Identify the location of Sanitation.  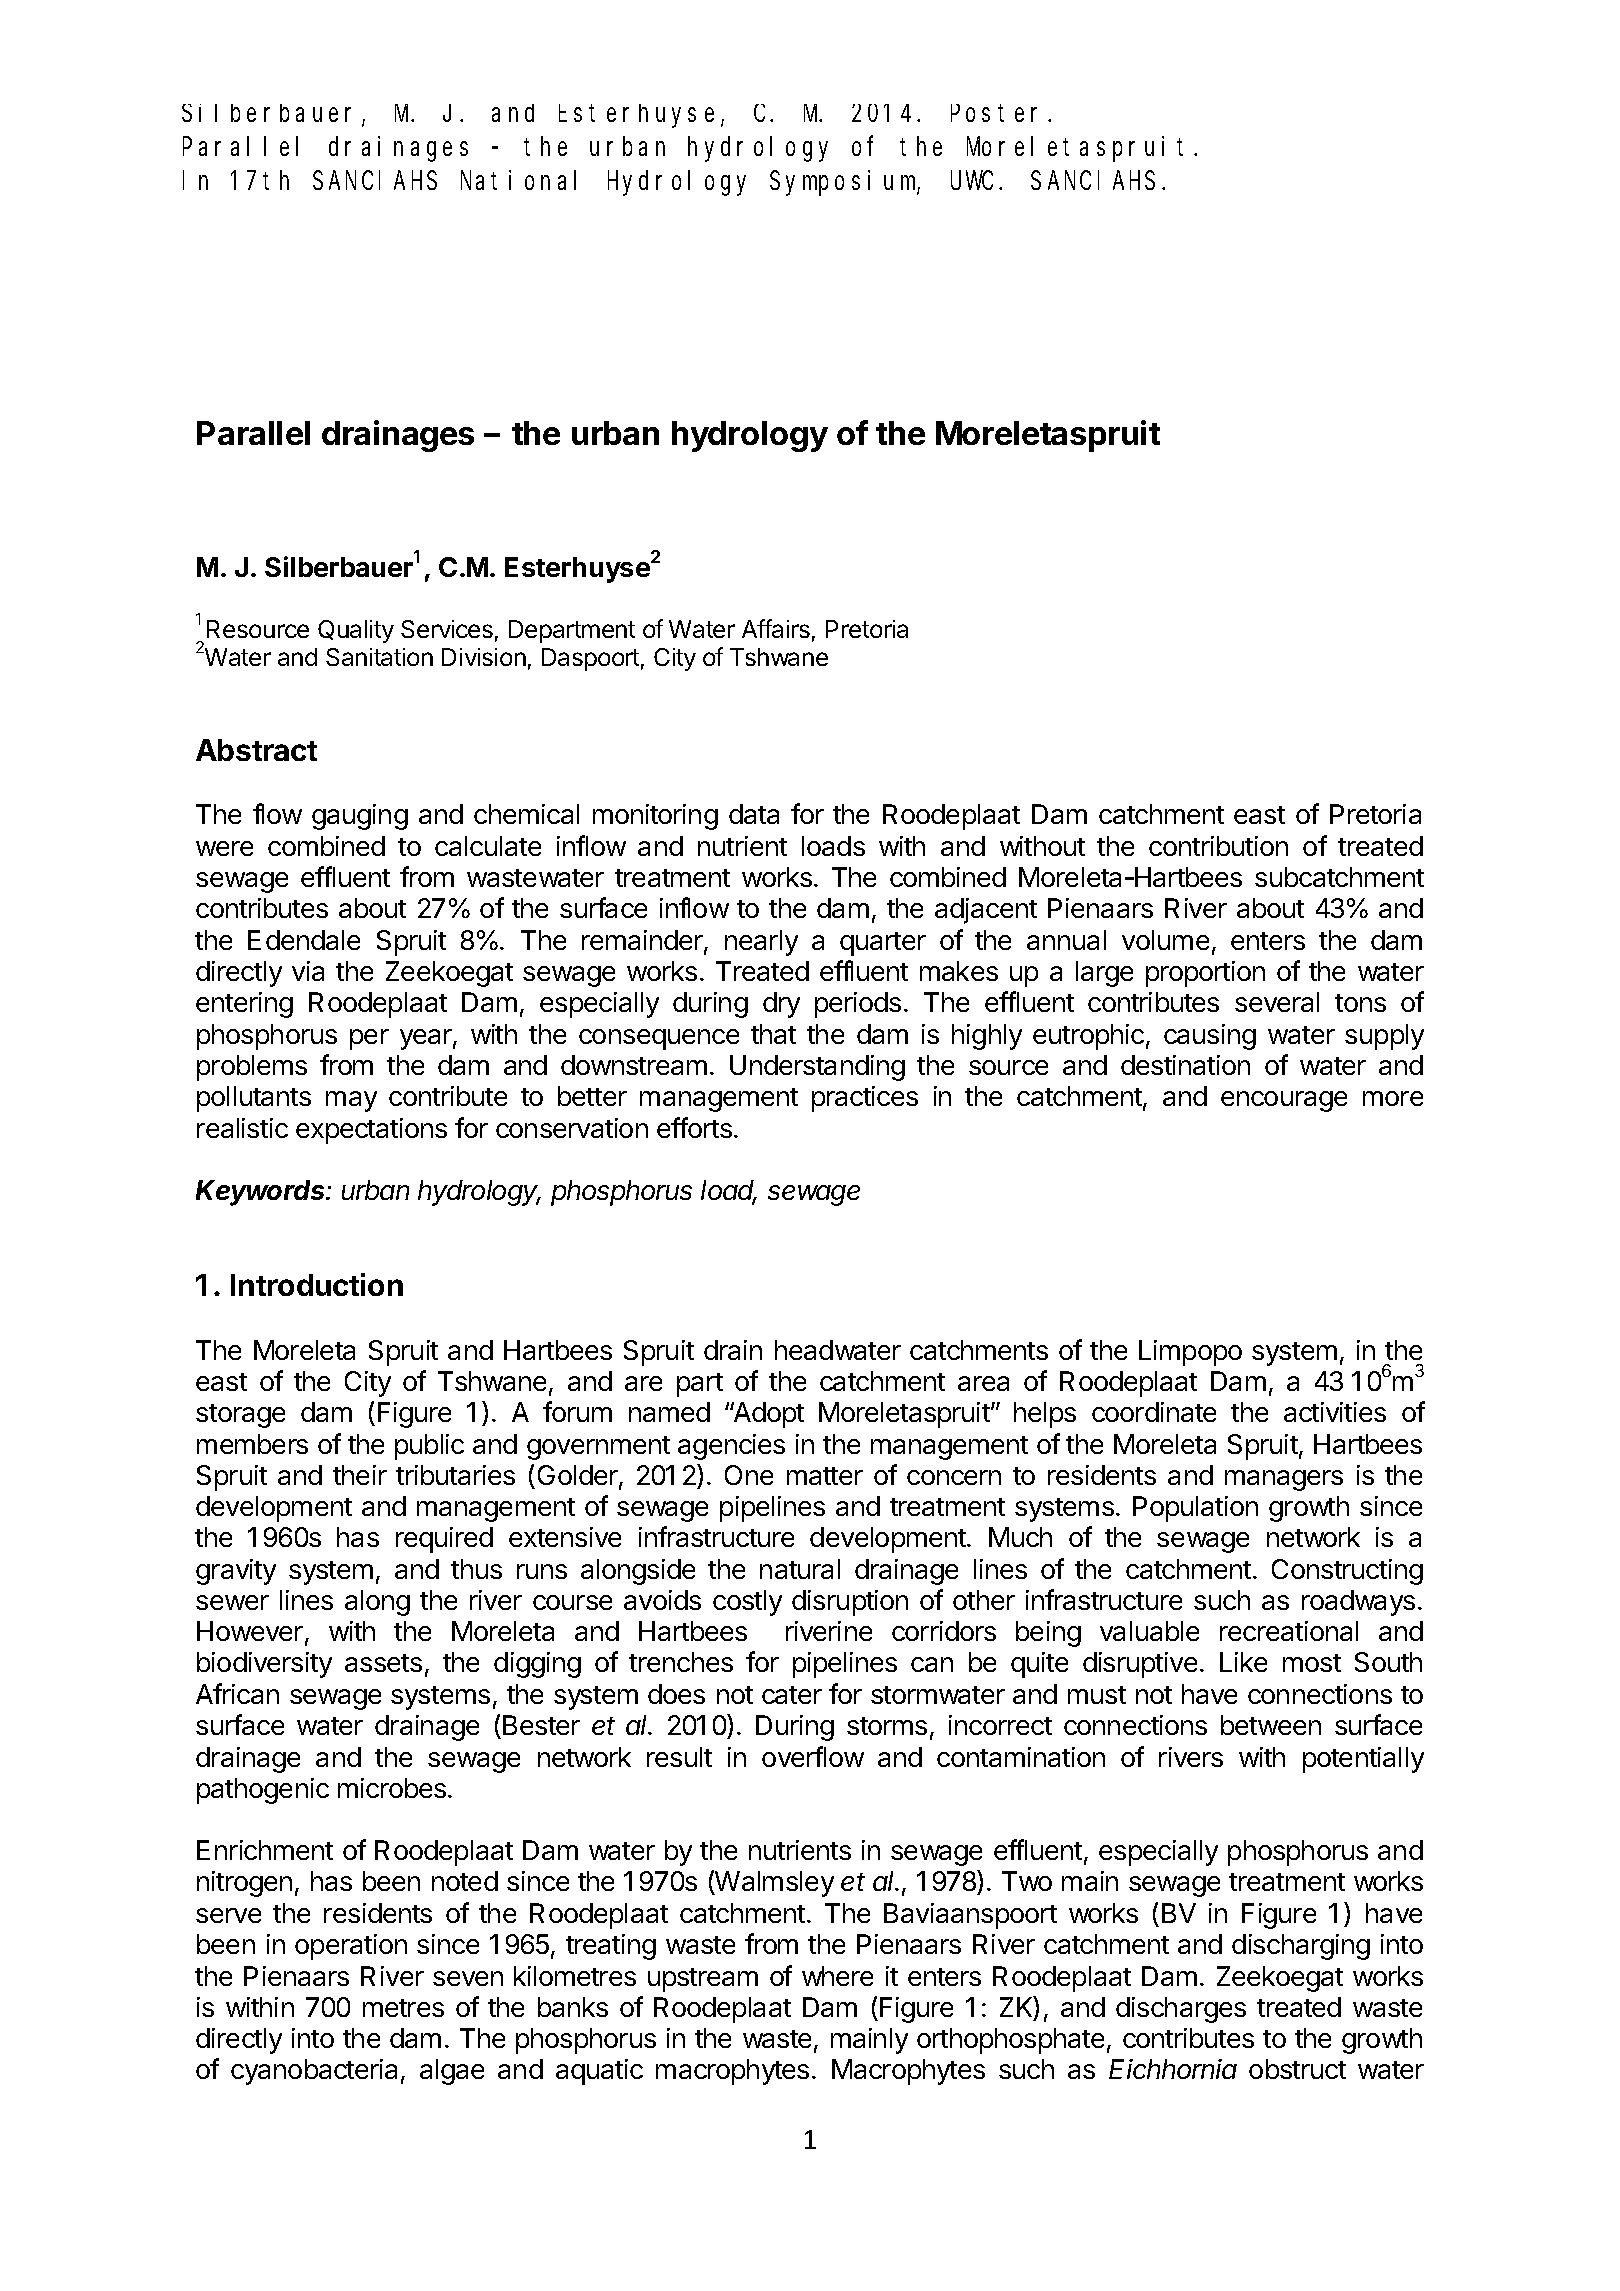
(379, 657).
